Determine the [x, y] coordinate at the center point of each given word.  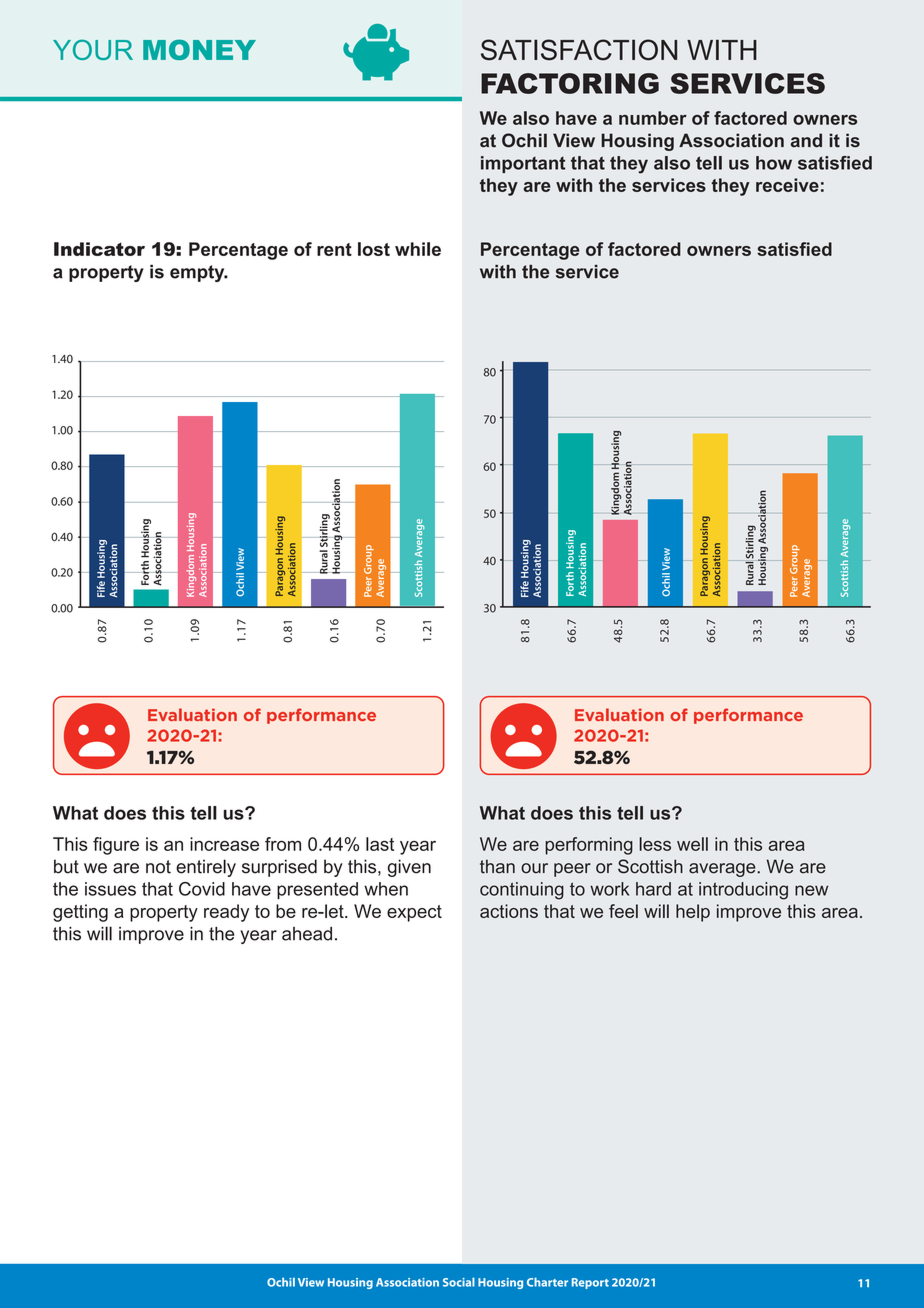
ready [226, 913]
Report [590, 1283]
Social [459, 1282]
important [523, 164]
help [693, 913]
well [692, 844]
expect [414, 913]
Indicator [99, 249]
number [653, 118]
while [418, 249]
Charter [547, 1282]
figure [116, 846]
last [380, 844]
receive [787, 185]
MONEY [199, 49]
